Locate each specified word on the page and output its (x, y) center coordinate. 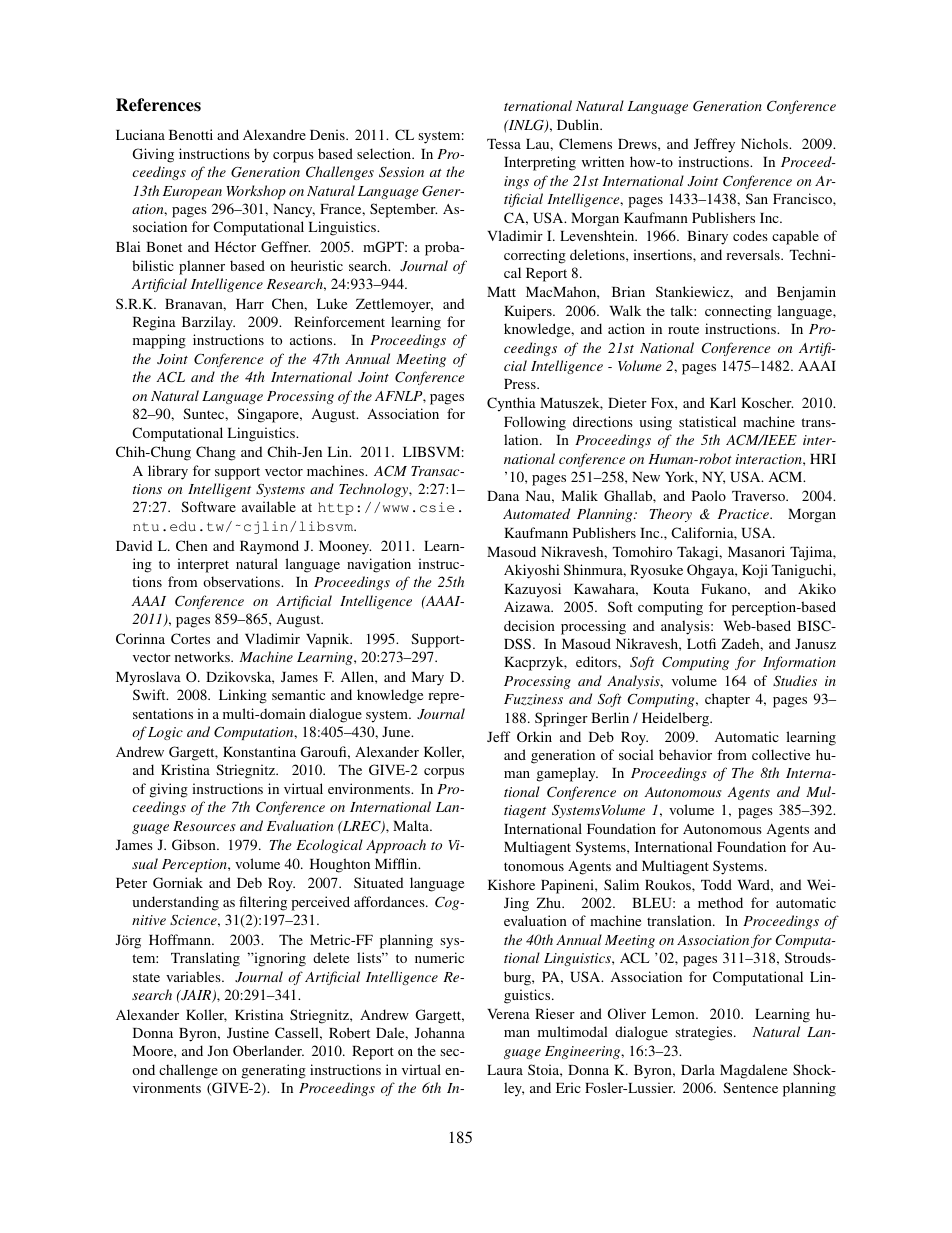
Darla (698, 1069)
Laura (505, 1070)
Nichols (765, 143)
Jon (218, 1051)
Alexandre (274, 134)
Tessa (504, 144)
